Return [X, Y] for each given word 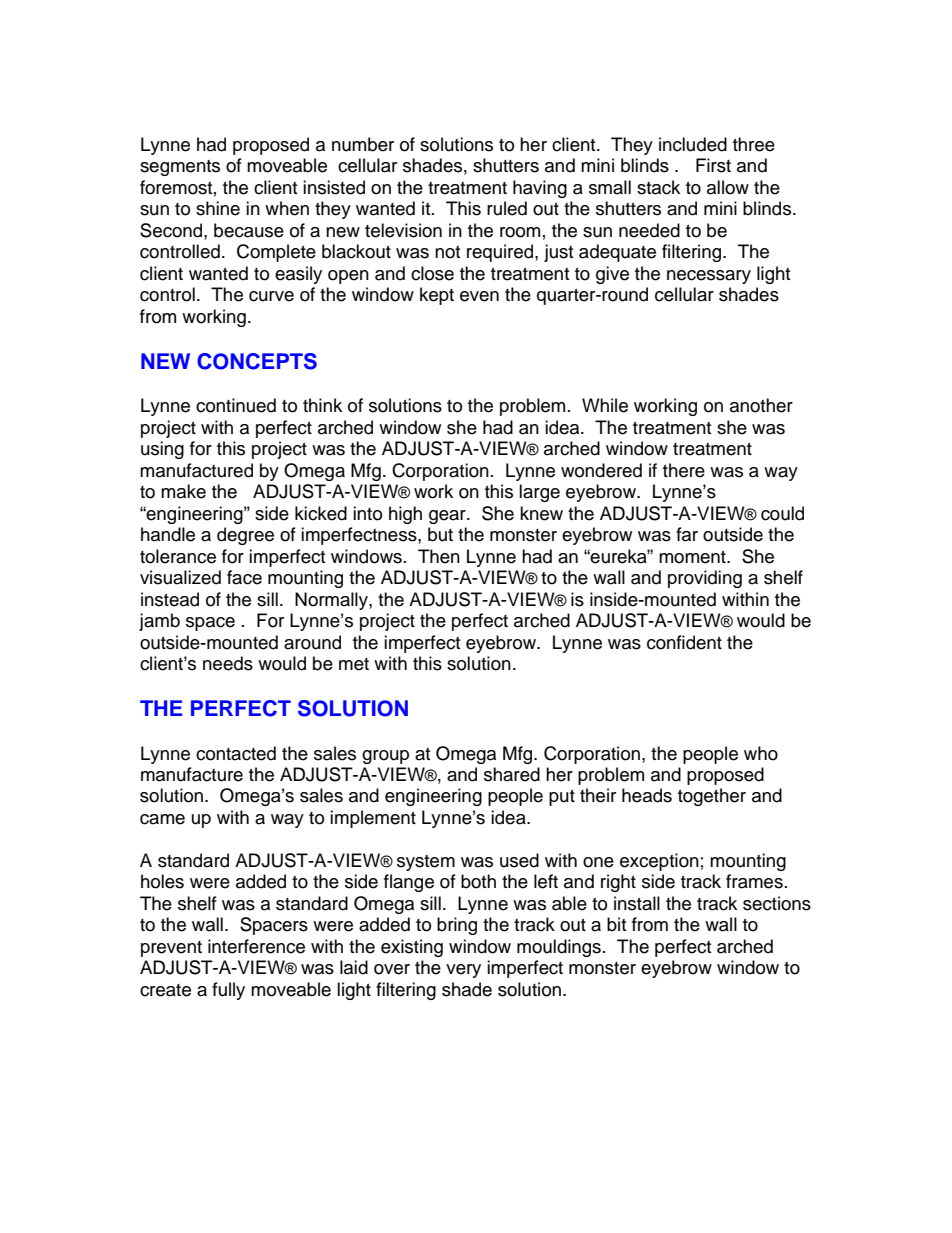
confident [684, 642]
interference [256, 946]
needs [228, 663]
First [713, 165]
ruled [507, 208]
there [684, 470]
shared [512, 774]
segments [180, 168]
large [539, 493]
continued [236, 405]
